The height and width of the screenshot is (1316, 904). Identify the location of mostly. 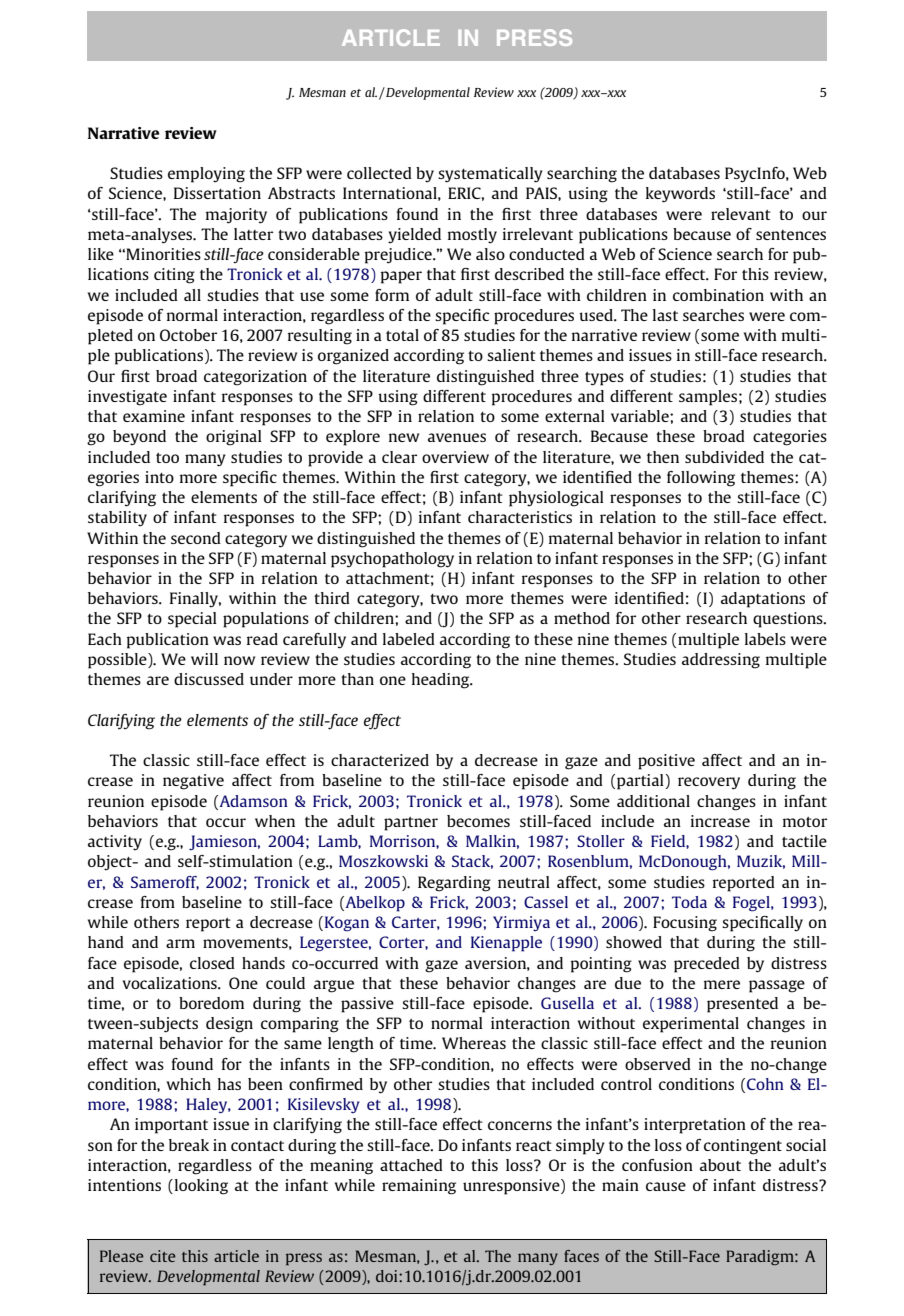
(472, 236).
